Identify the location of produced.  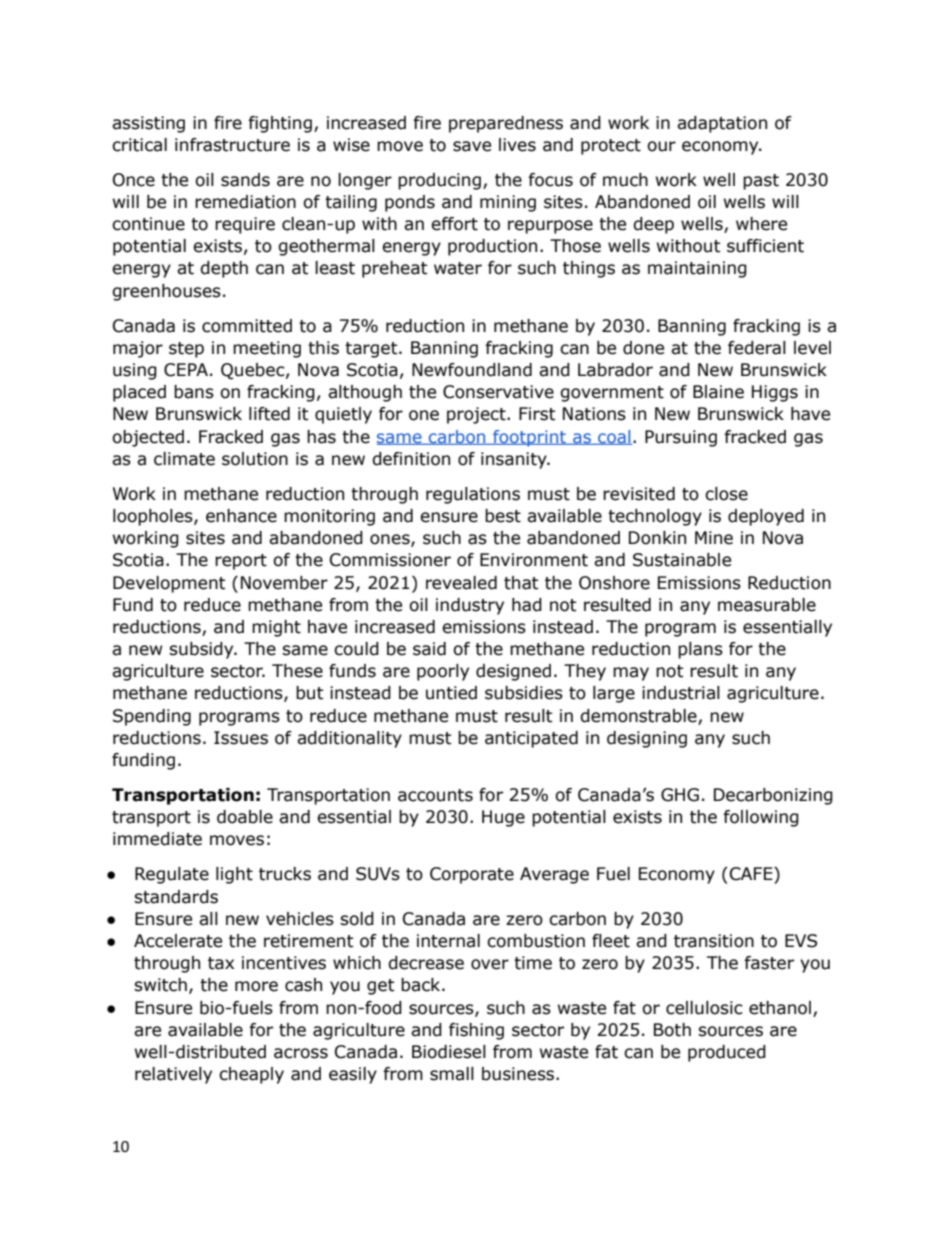
(727, 1053).
